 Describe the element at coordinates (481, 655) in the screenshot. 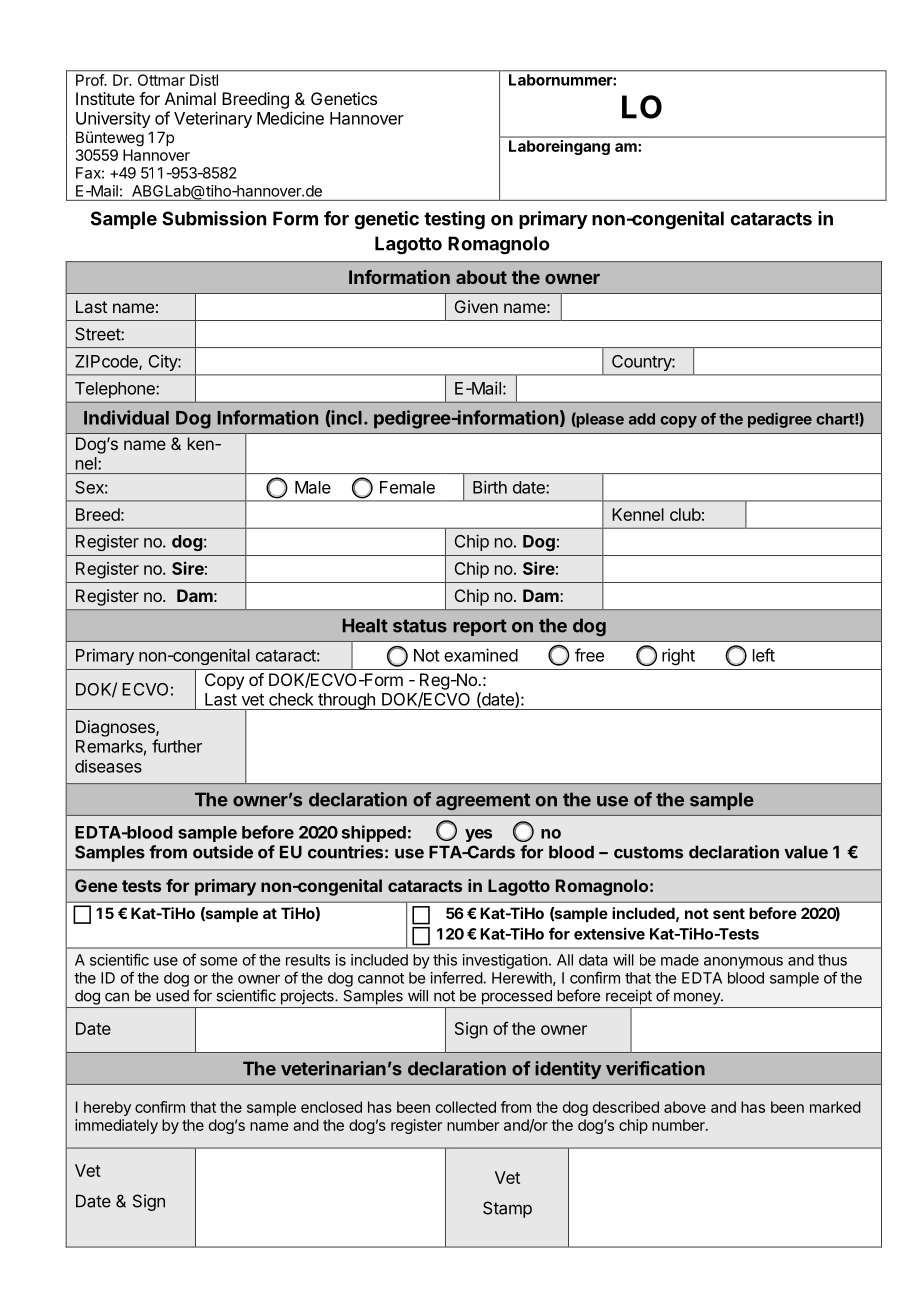

I see `examined` at that location.
